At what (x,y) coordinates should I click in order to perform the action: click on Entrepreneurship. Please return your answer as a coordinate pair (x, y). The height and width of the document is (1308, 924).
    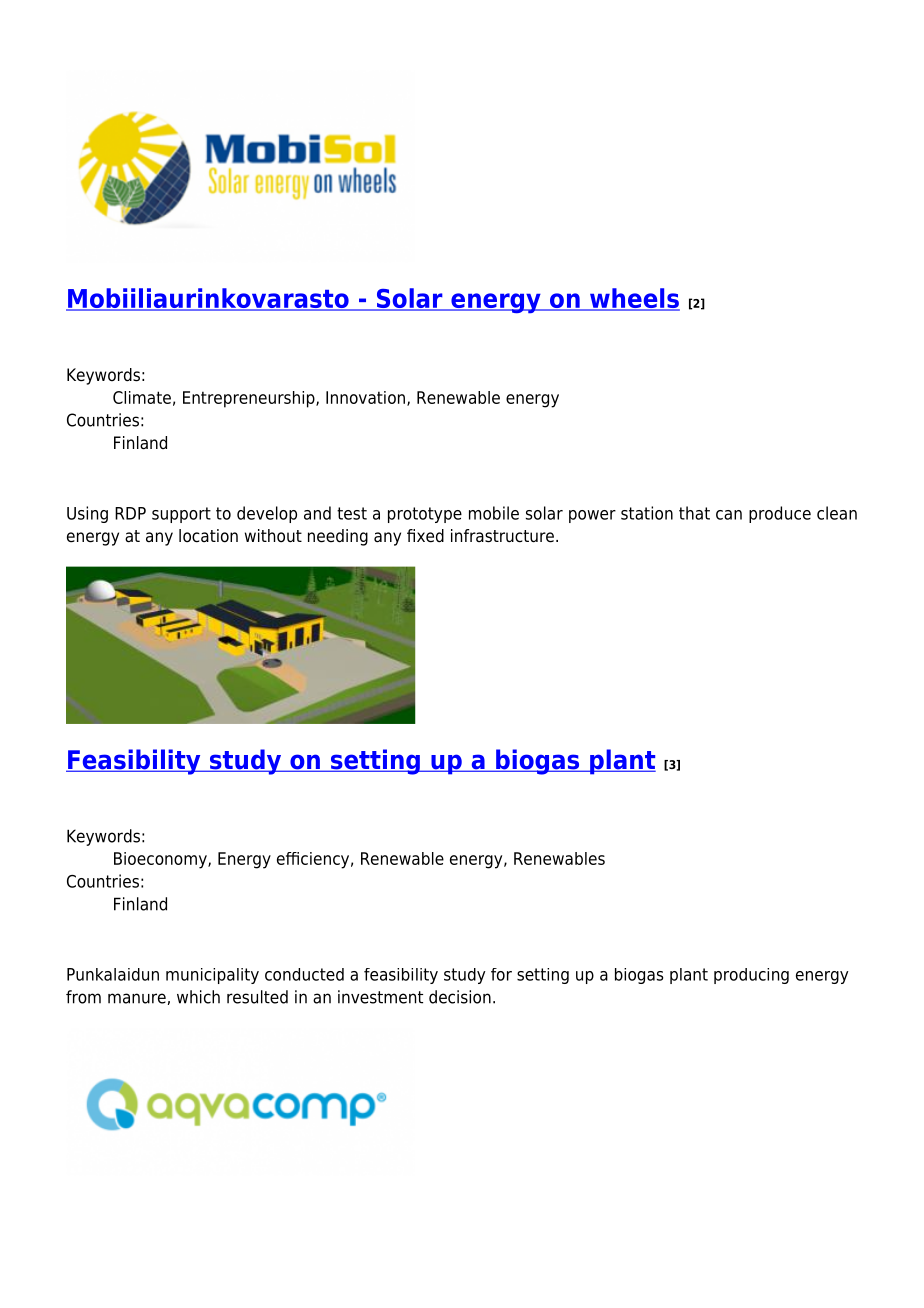
    Looking at the image, I should click on (250, 399).
